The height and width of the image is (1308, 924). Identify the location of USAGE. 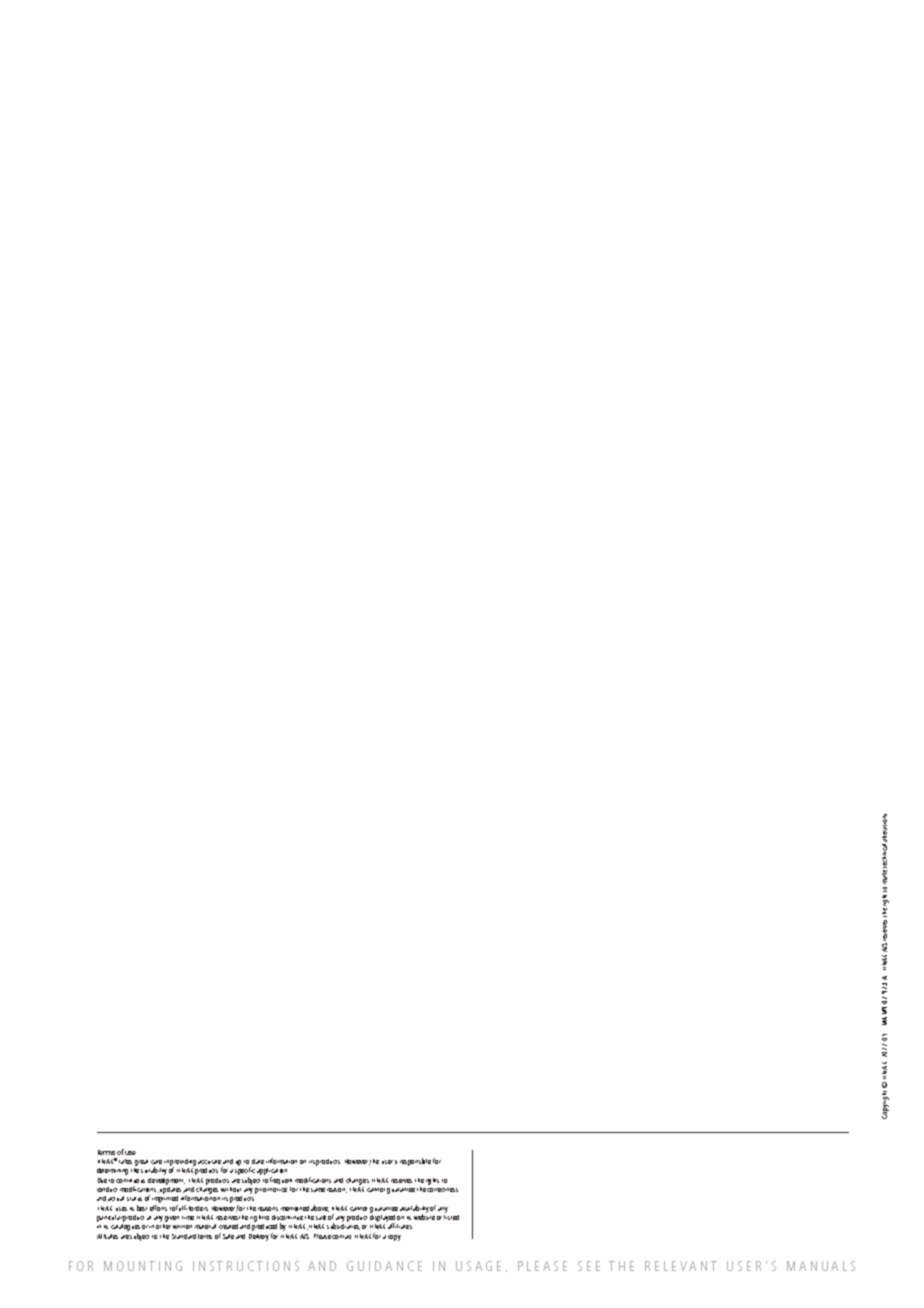
(478, 1266).
